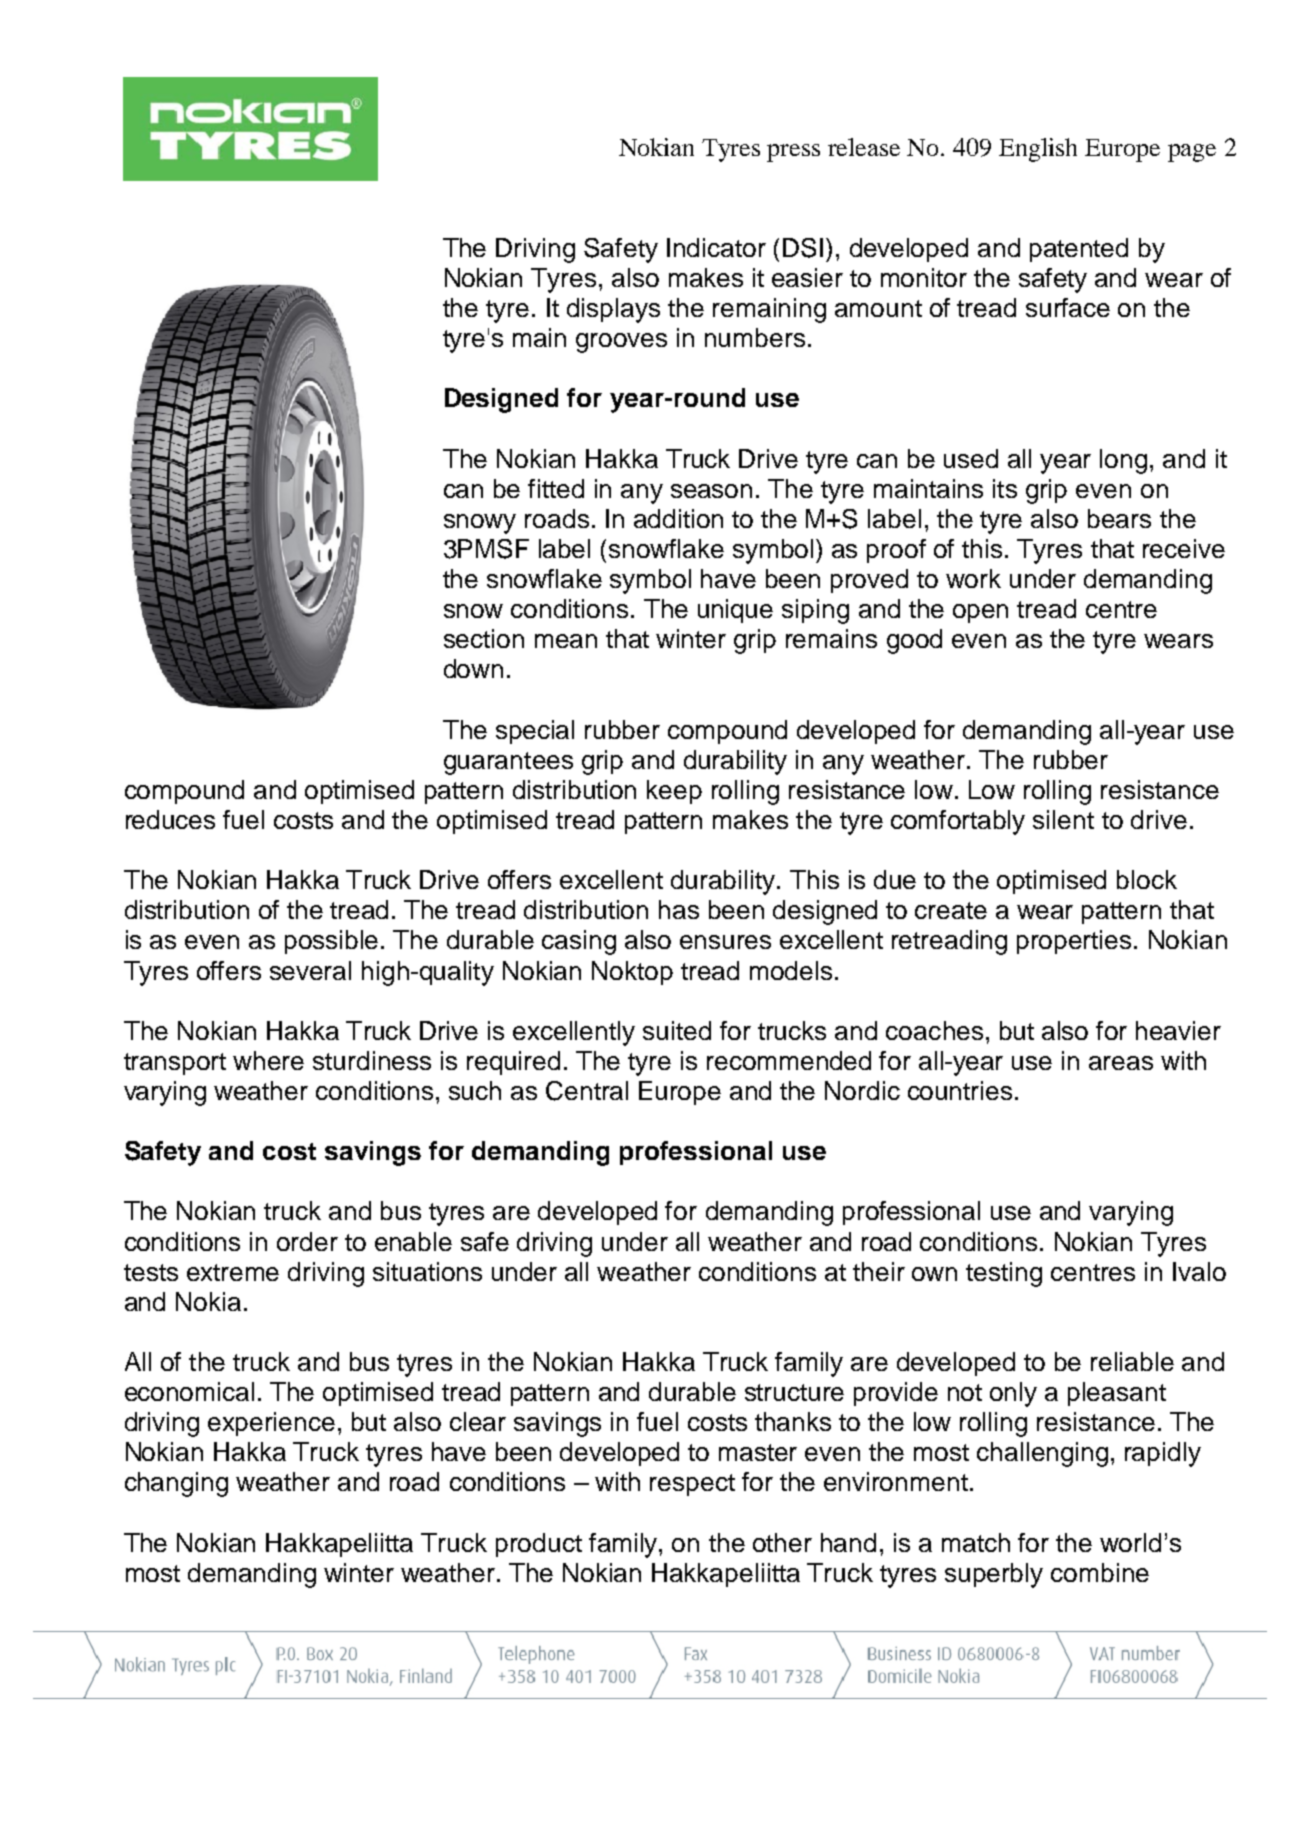 The height and width of the screenshot is (1837, 1299). Describe the element at coordinates (1004, 1274) in the screenshot. I see `testing` at that location.
